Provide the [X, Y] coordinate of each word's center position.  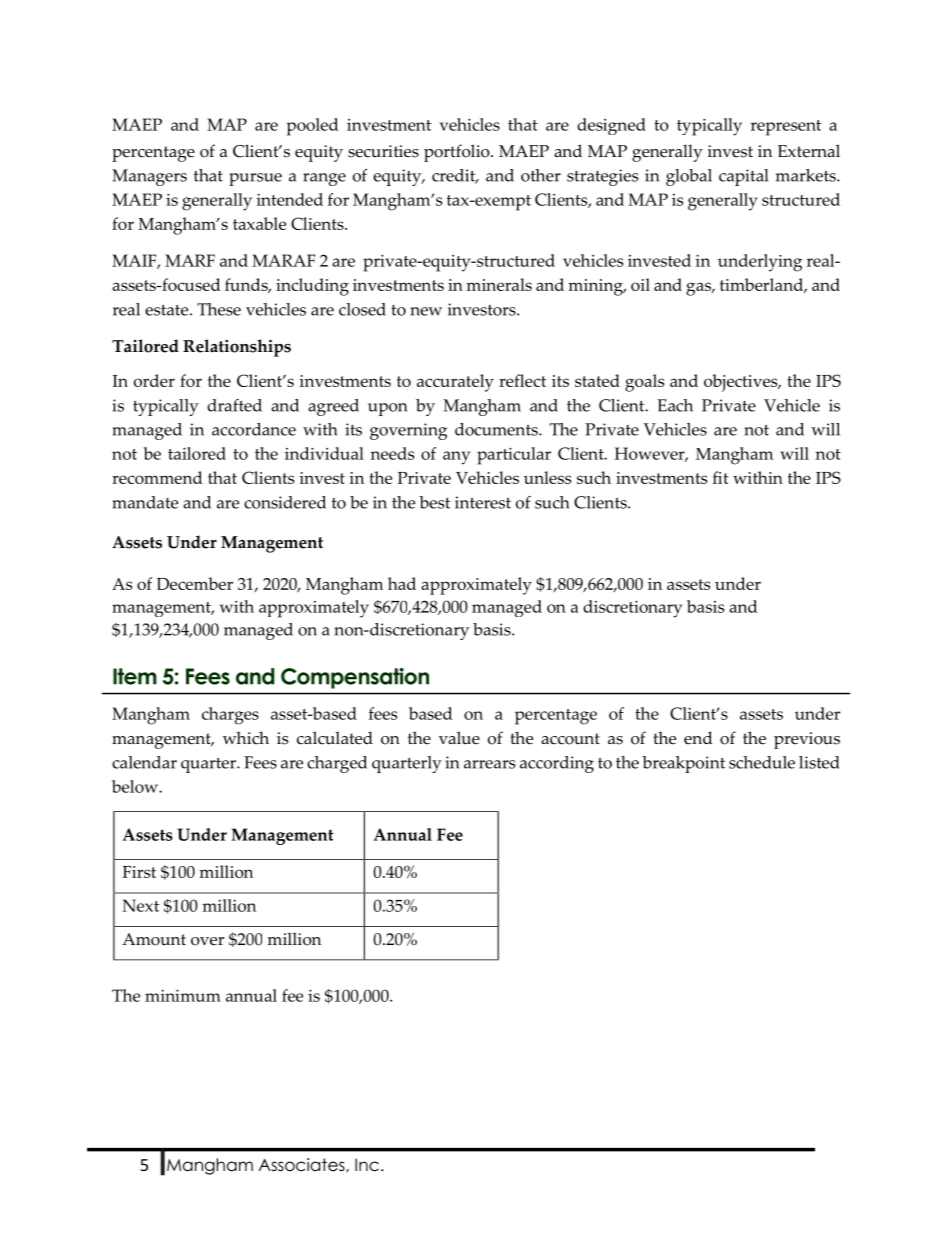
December [195, 583]
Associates [303, 1165]
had [402, 583]
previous [807, 740]
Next [141, 905]
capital [743, 177]
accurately [455, 383]
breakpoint [683, 764]
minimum [183, 996]
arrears [489, 764]
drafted [234, 405]
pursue [255, 179]
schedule [762, 762]
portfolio [458, 153]
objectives [742, 383]
